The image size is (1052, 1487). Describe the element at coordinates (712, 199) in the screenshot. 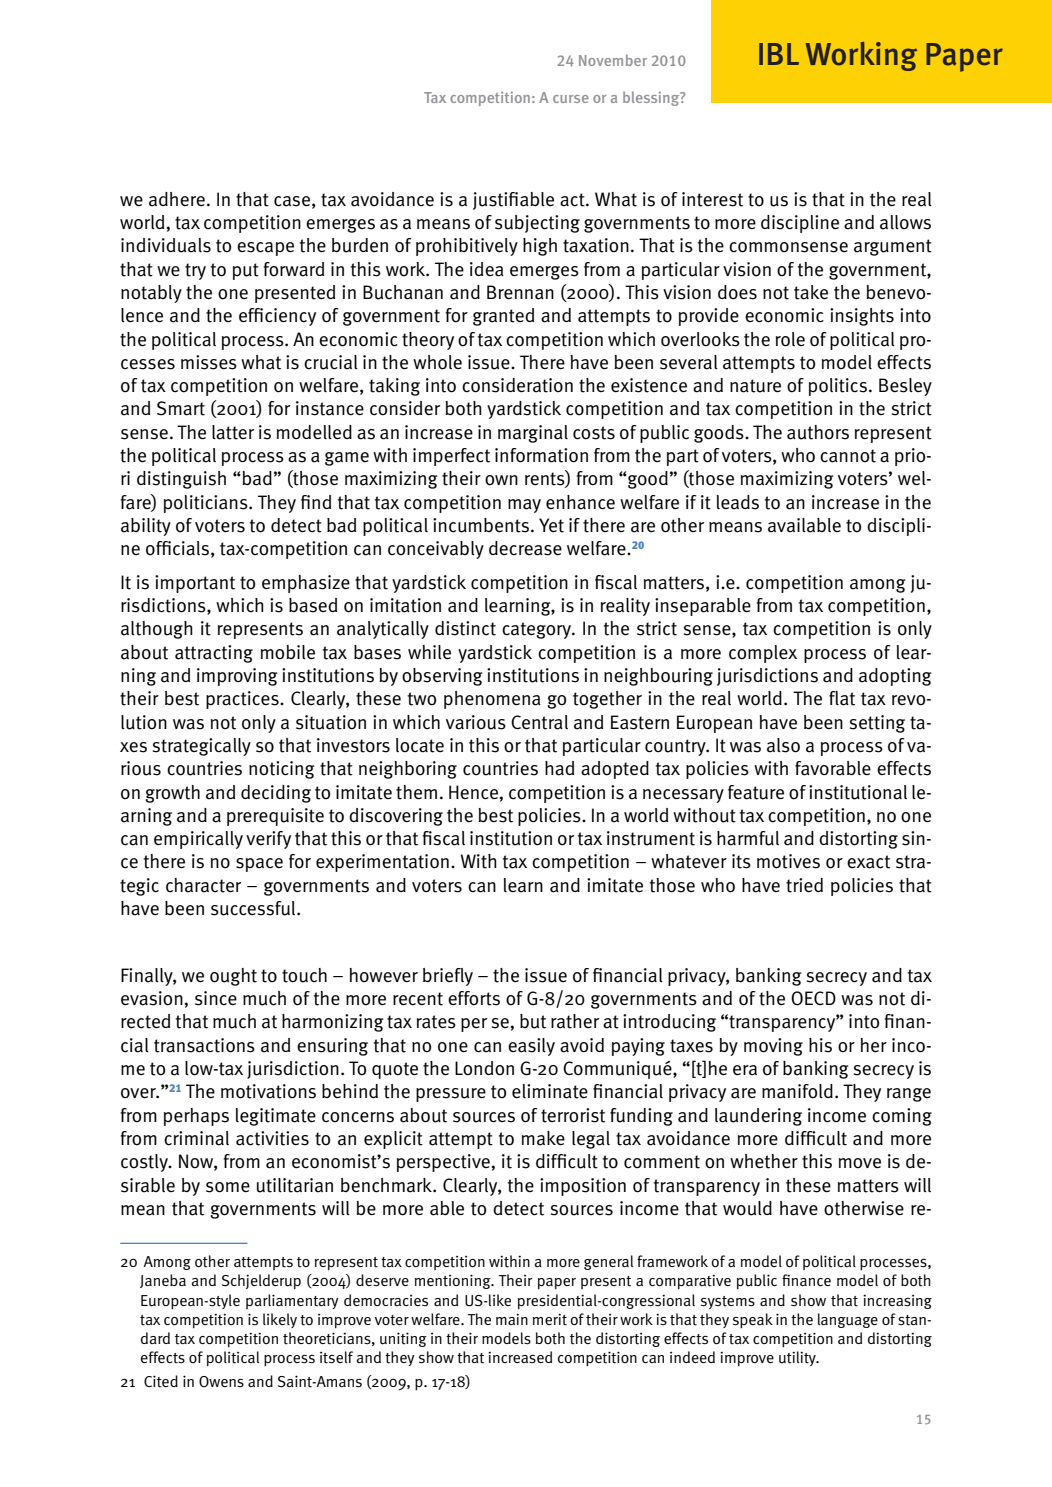

I see `interest` at that location.
